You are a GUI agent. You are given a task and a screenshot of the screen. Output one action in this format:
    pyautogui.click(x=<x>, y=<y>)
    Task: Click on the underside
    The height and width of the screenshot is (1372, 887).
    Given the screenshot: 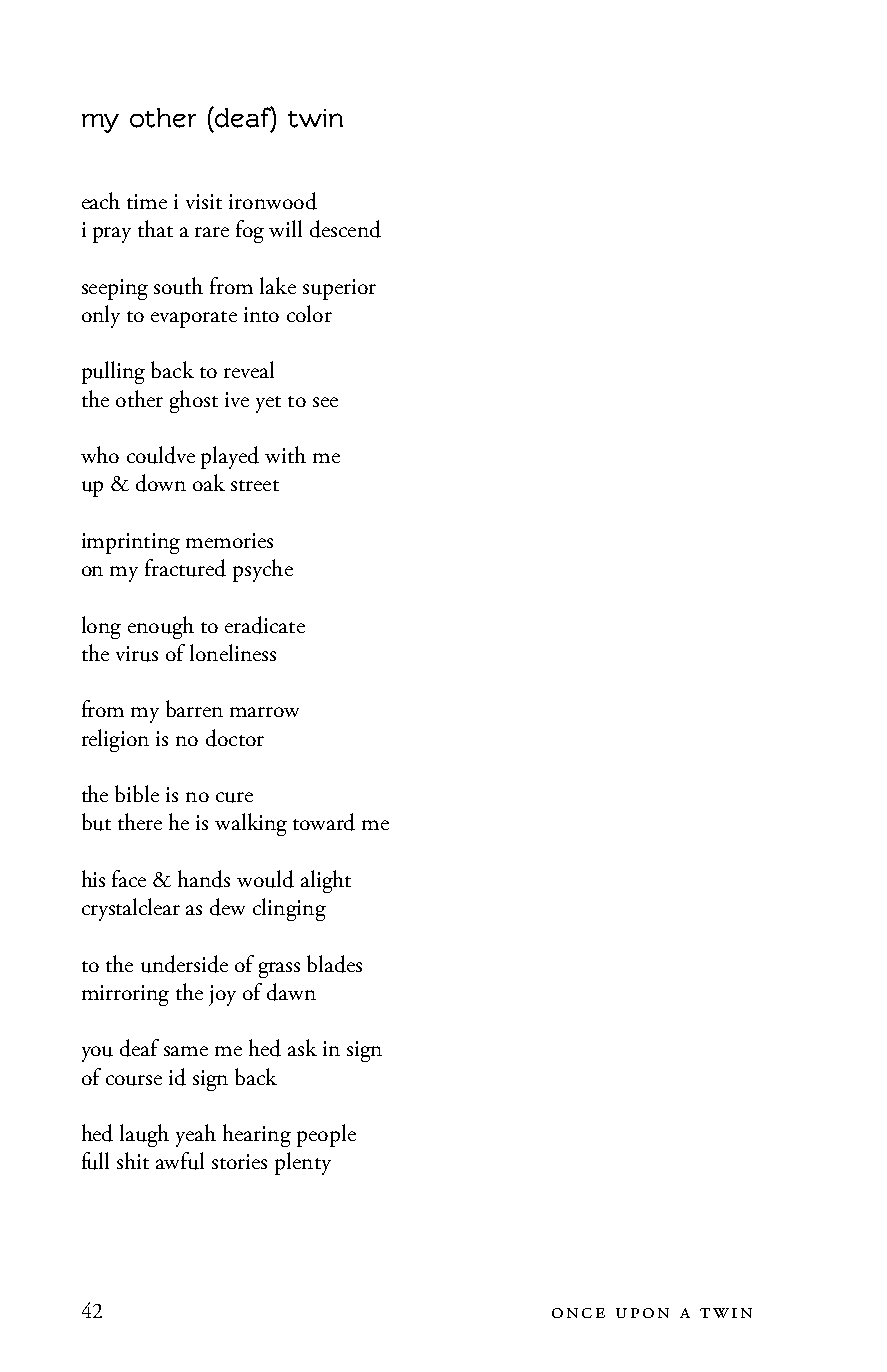 What is the action you would take?
    pyautogui.click(x=184, y=964)
